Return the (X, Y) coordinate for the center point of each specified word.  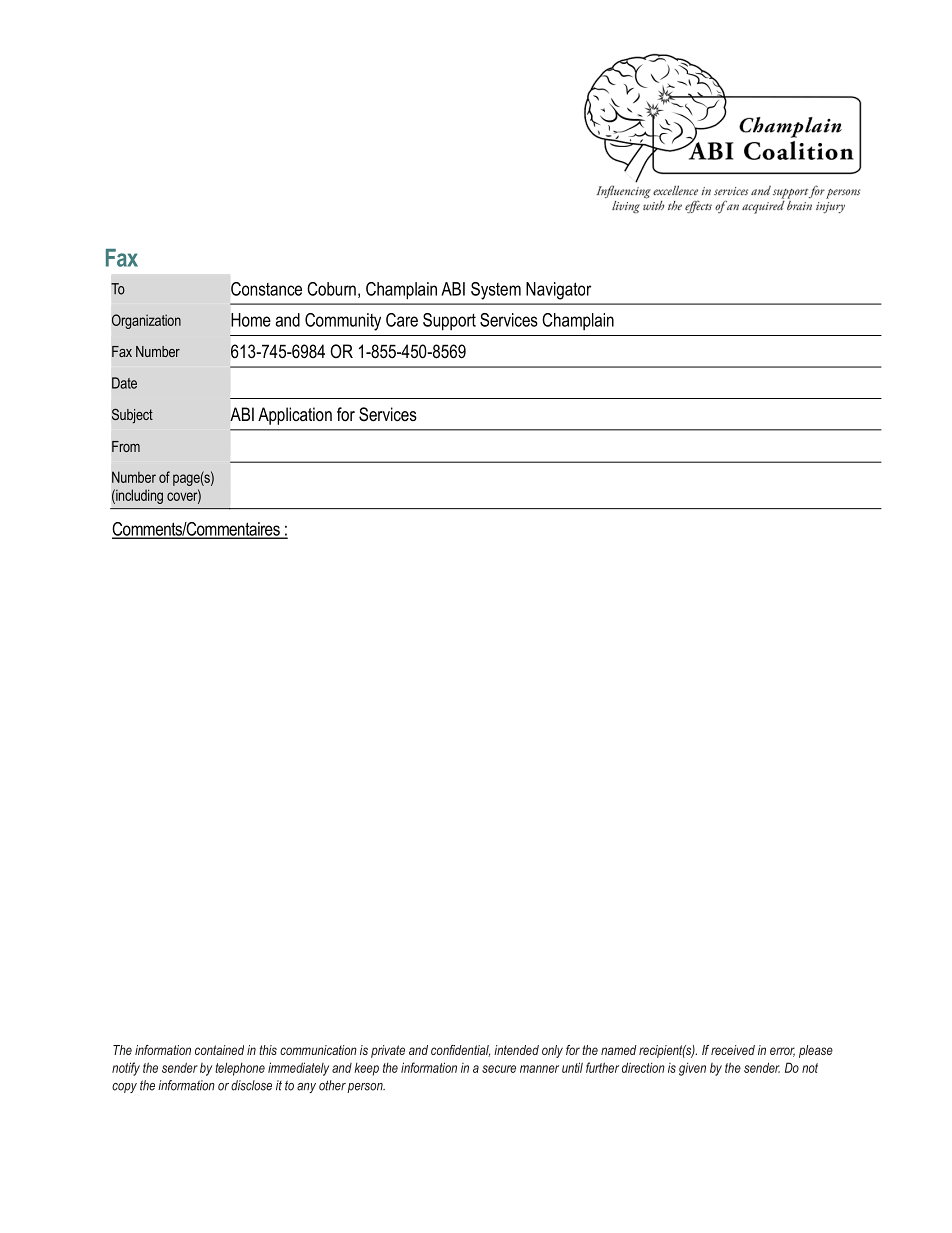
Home (251, 320)
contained (219, 1050)
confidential (460, 1051)
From (126, 446)
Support (449, 322)
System (496, 291)
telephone (240, 1069)
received (733, 1050)
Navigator (558, 291)
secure (499, 1069)
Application (295, 416)
